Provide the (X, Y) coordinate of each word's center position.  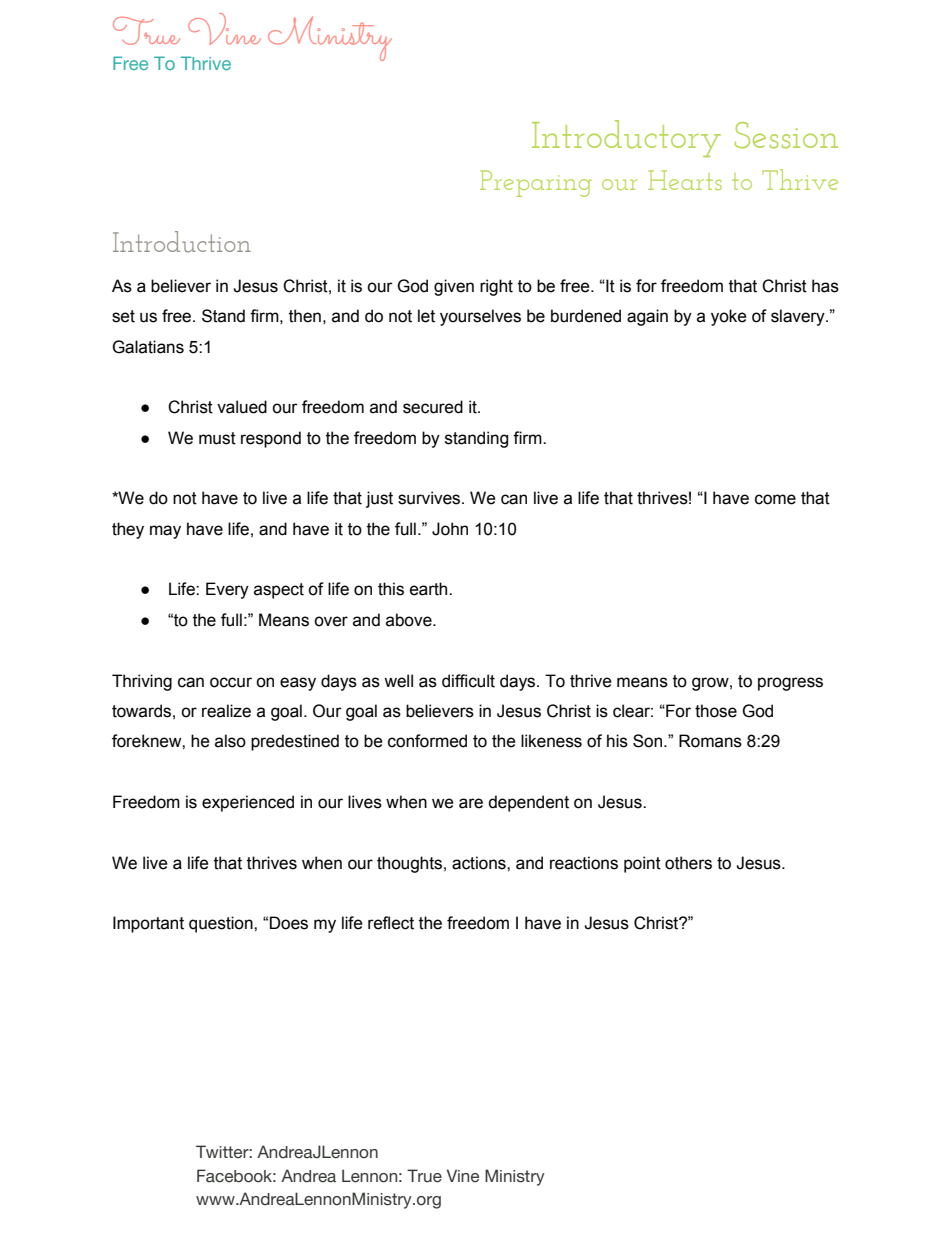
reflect (391, 923)
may (165, 532)
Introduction (182, 242)
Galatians (148, 347)
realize (226, 711)
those (716, 711)
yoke (729, 317)
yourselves (480, 317)
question (222, 924)
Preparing (536, 183)
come (775, 499)
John (450, 529)
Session (786, 135)
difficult (468, 681)
